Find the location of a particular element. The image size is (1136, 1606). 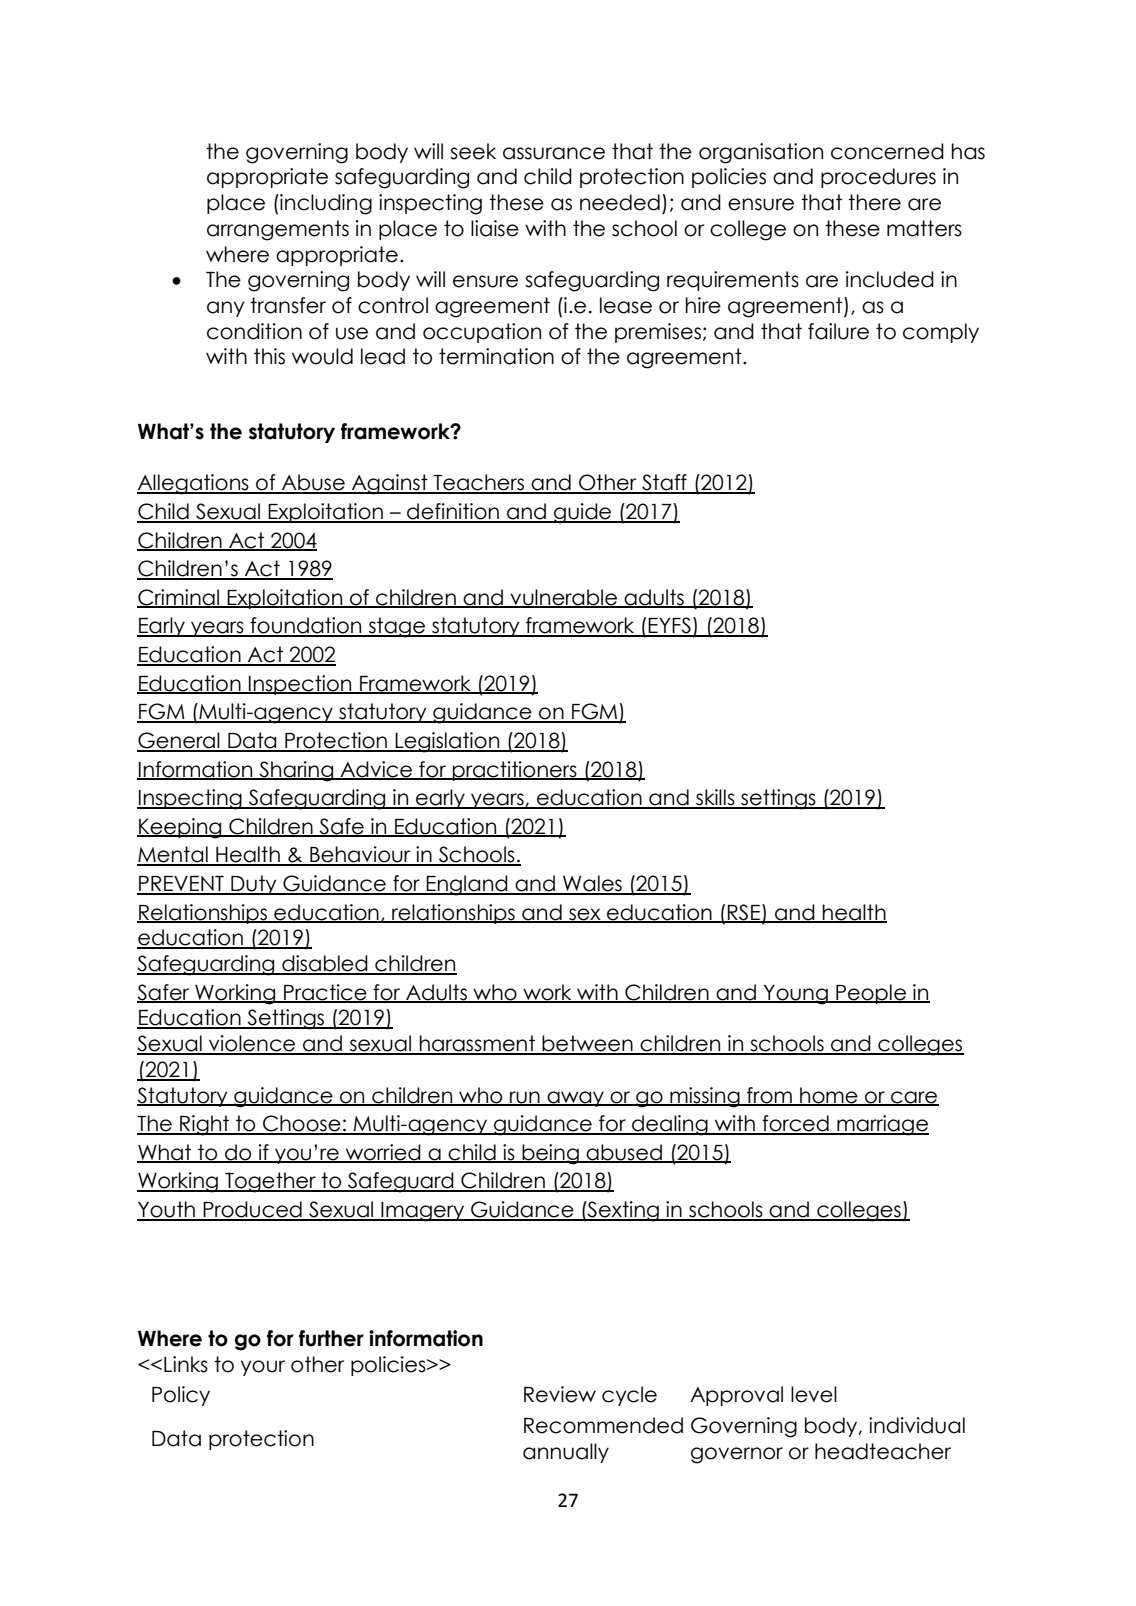

Review is located at coordinates (560, 1394).
